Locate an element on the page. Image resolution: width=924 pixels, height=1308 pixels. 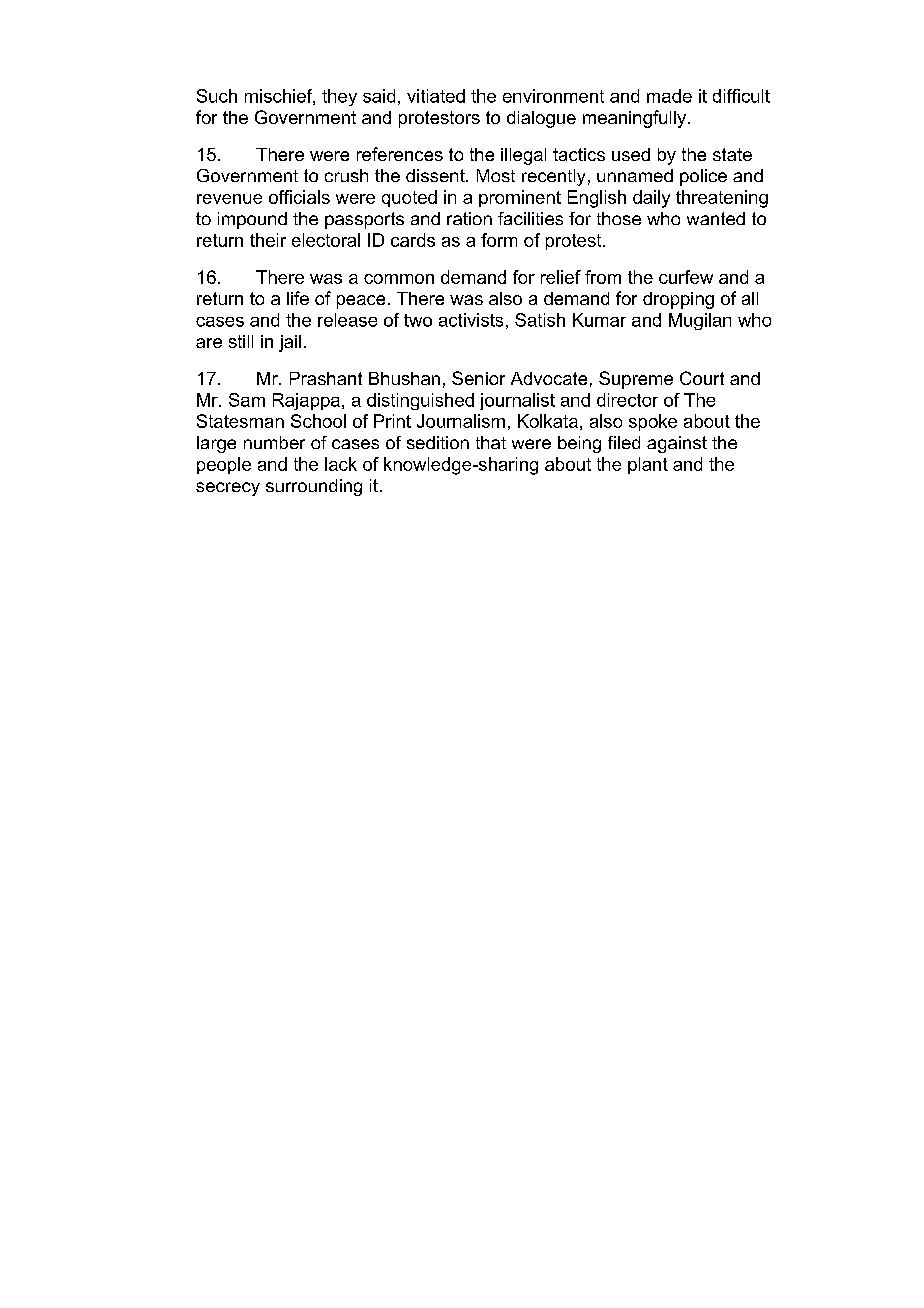
Such is located at coordinates (217, 96).
